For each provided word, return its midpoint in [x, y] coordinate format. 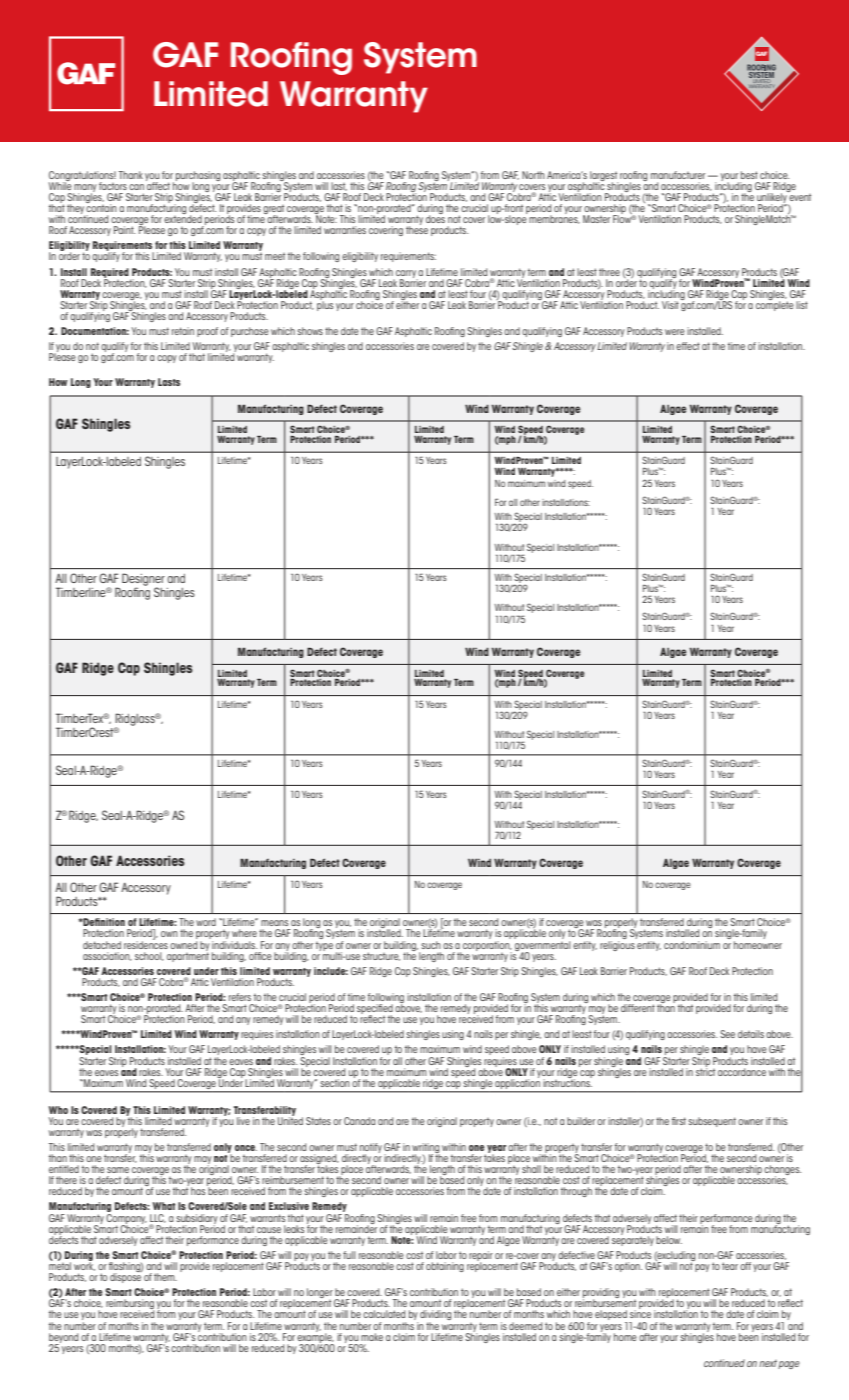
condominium [692, 945]
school [149, 956]
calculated [384, 1314]
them [165, 1277]
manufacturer [678, 175]
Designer [143, 580]
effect [688, 346]
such [431, 945]
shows [310, 331]
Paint [124, 230]
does [435, 218]
